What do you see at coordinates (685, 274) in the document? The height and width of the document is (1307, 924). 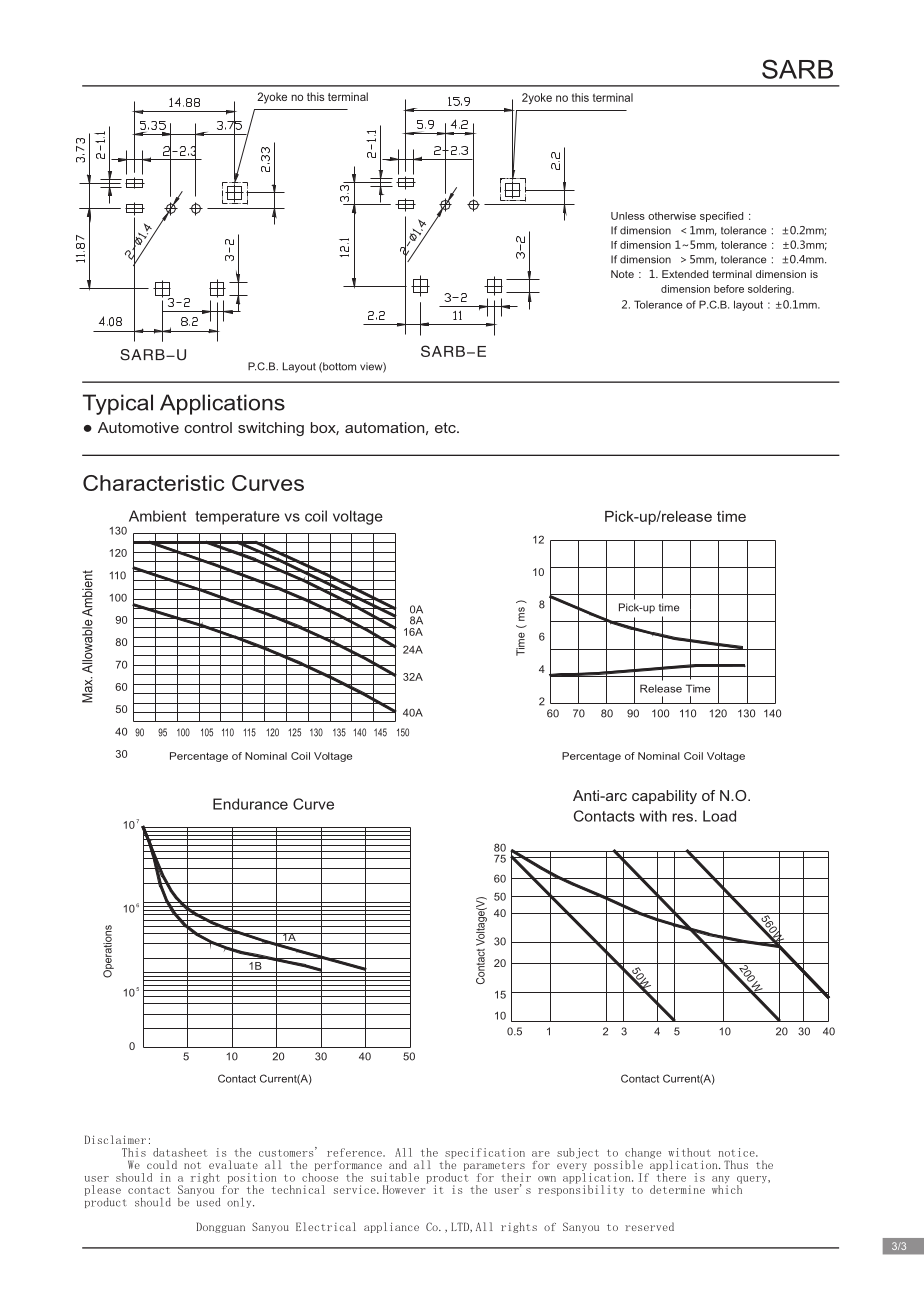 I see `Extended` at bounding box center [685, 274].
